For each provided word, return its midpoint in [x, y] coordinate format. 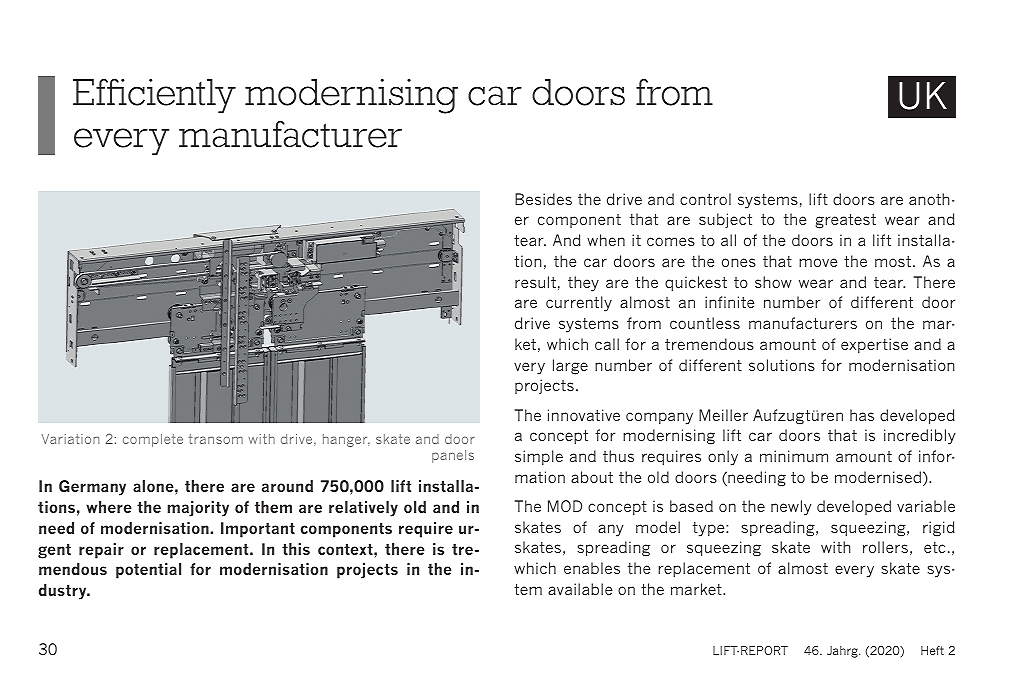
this [296, 549]
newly [791, 508]
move [818, 262]
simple [539, 457]
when [606, 240]
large [570, 367]
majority [198, 509]
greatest [846, 221]
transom [216, 439]
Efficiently [154, 95]
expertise [874, 345]
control [705, 199]
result [535, 282]
